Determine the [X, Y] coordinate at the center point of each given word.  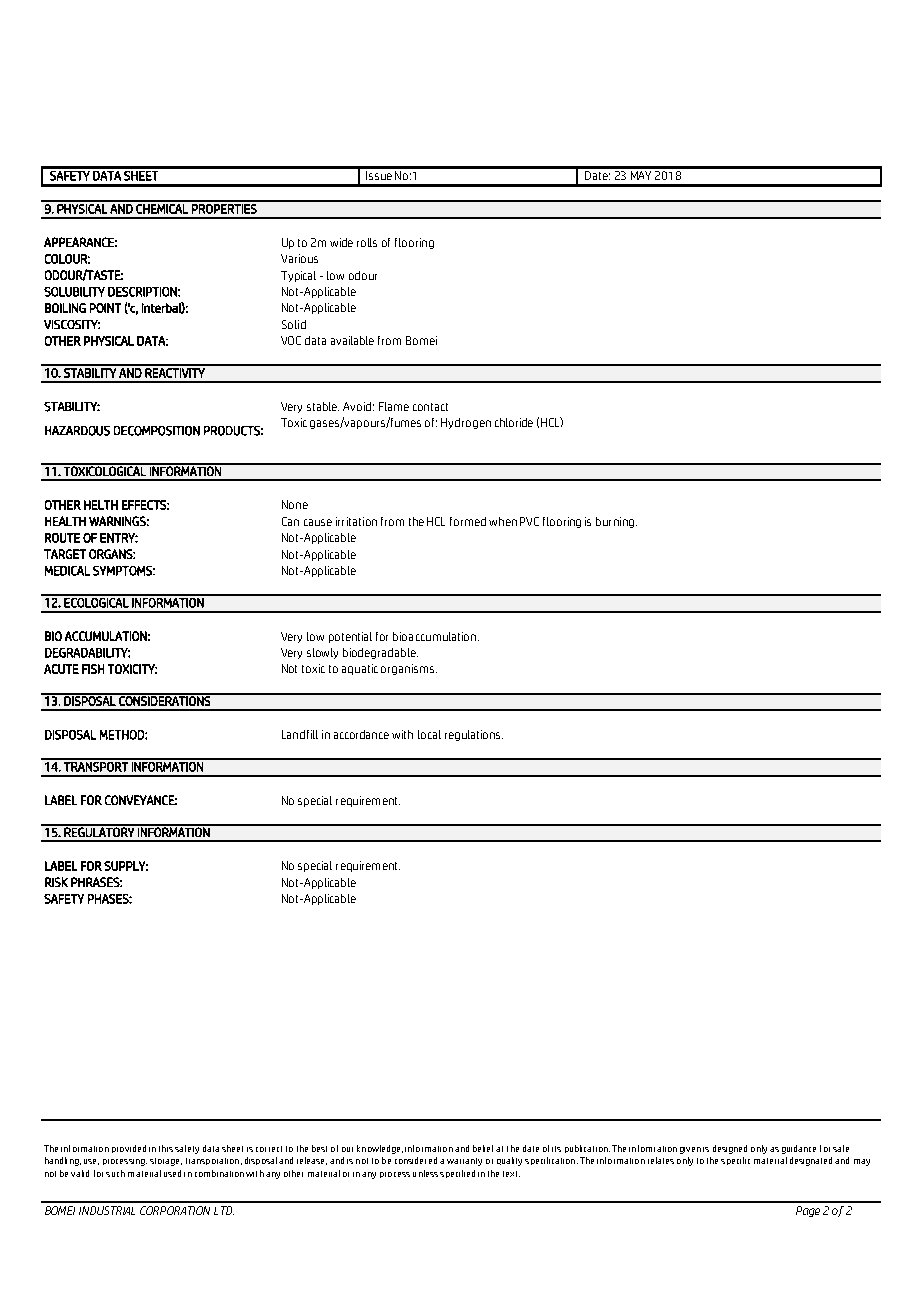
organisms [409, 669]
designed [730, 1149]
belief [483, 1148]
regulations [474, 735]
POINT [105, 308]
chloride [514, 422]
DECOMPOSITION [157, 431]
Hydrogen [466, 423]
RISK [56, 882]
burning [615, 522]
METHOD [123, 735]
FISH [93, 669]
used [172, 1173]
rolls [367, 242]
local [429, 734]
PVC [529, 521]
